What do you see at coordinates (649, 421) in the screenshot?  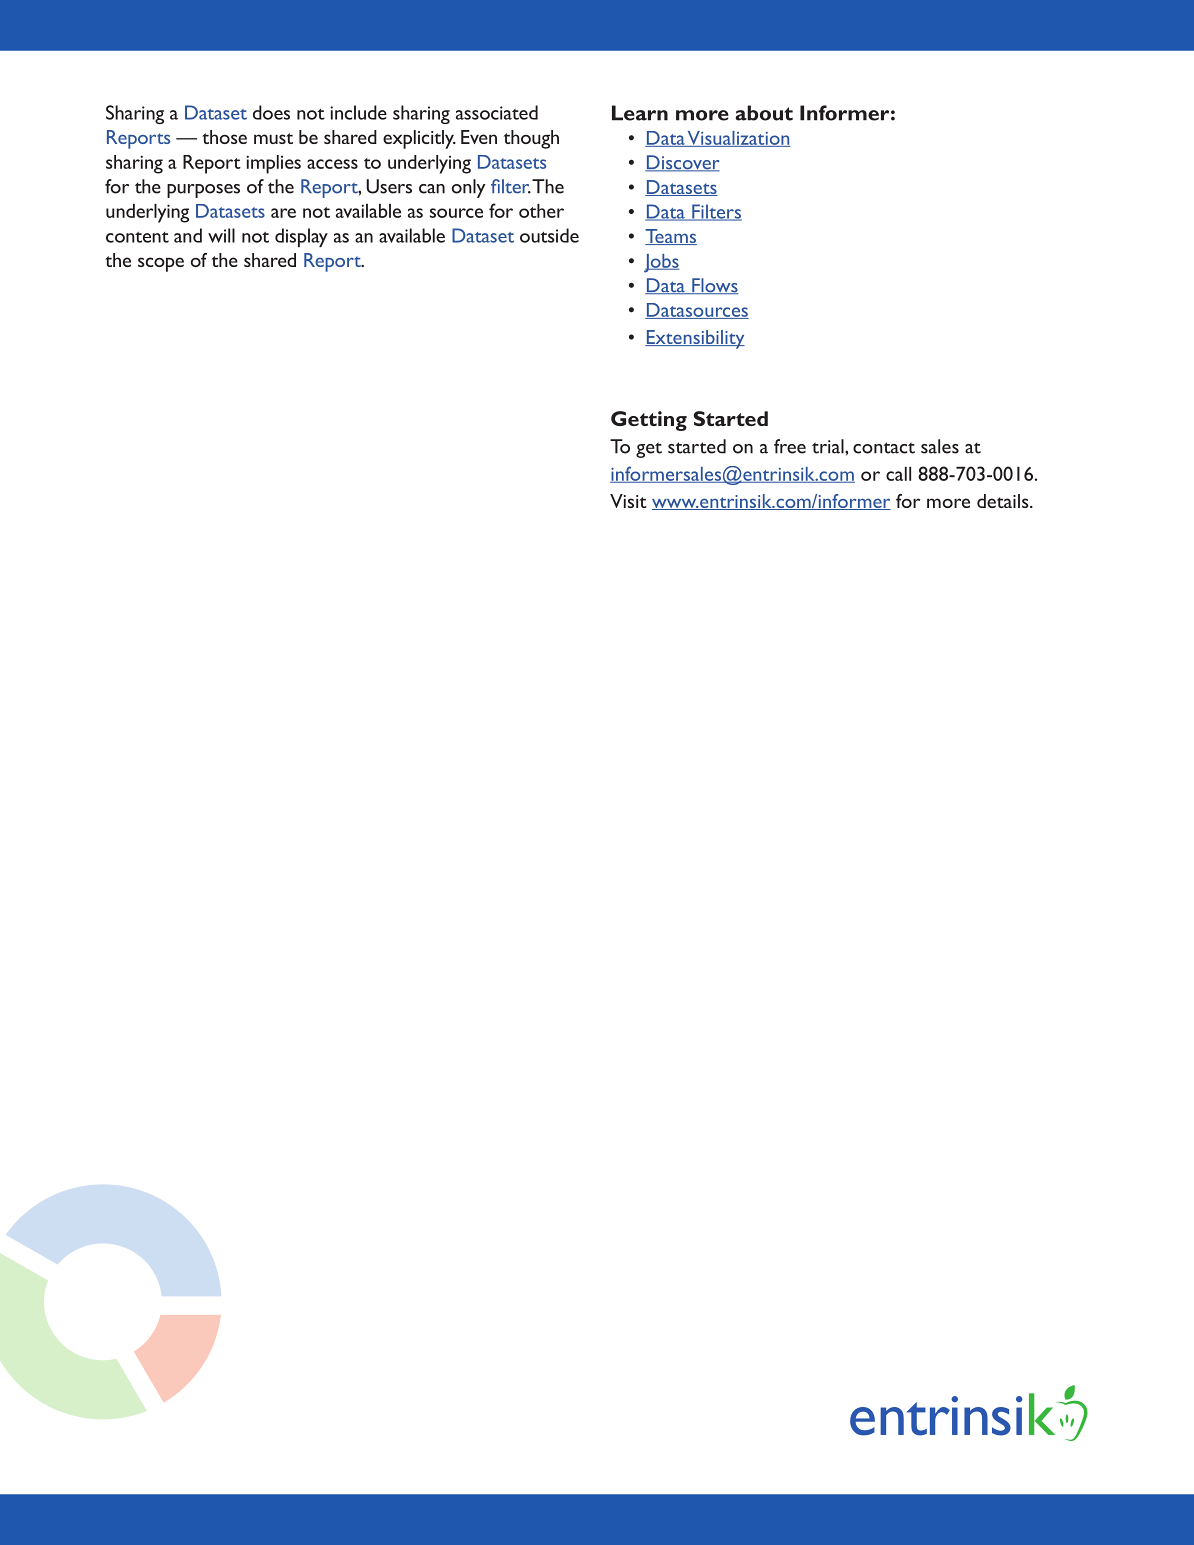 I see `Getting` at bounding box center [649, 421].
